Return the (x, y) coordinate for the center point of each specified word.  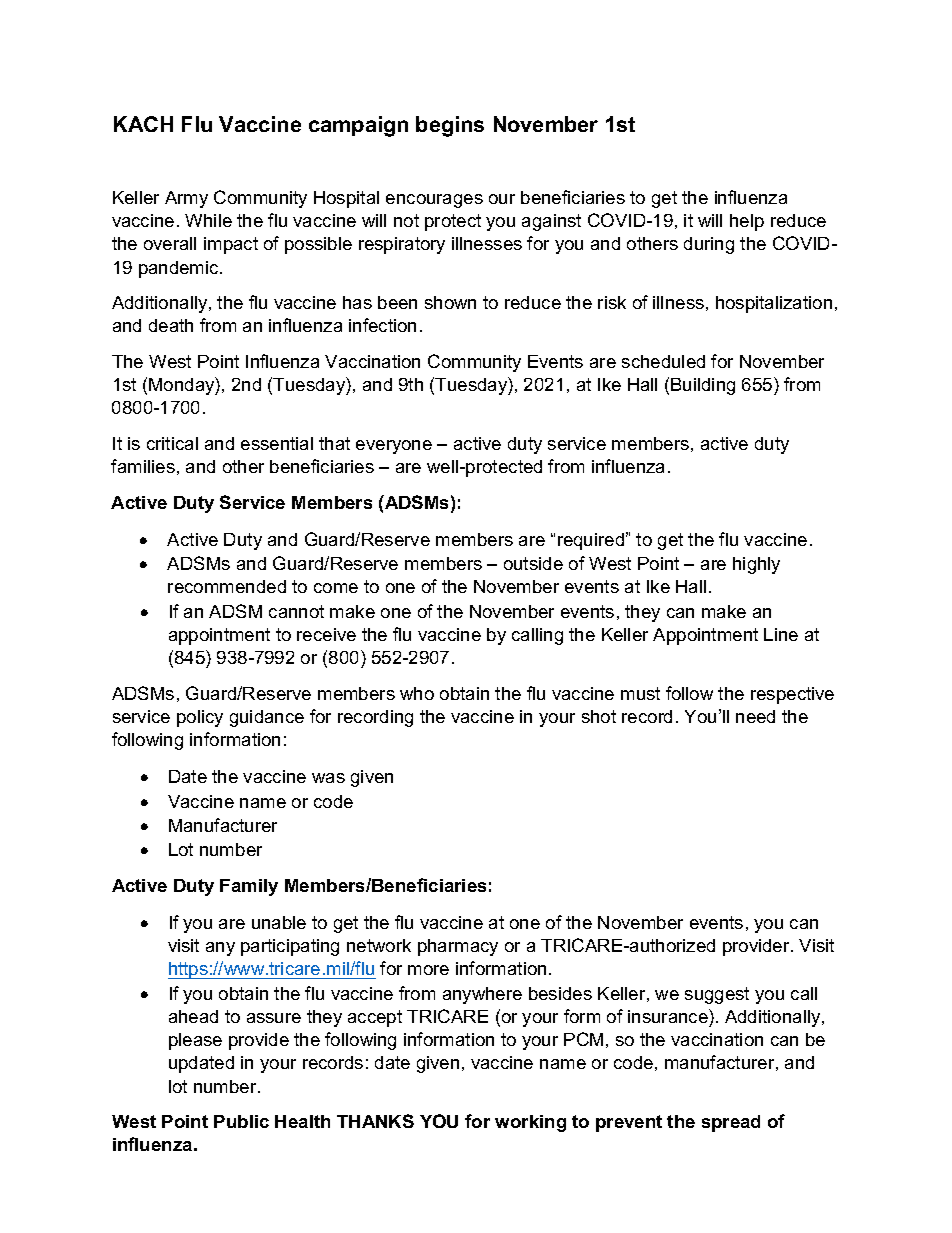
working (530, 1123)
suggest (717, 995)
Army (186, 199)
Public (241, 1121)
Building (703, 386)
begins (450, 126)
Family (249, 887)
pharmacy (458, 947)
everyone (394, 447)
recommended (227, 586)
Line (781, 634)
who (417, 693)
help (747, 222)
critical (172, 443)
